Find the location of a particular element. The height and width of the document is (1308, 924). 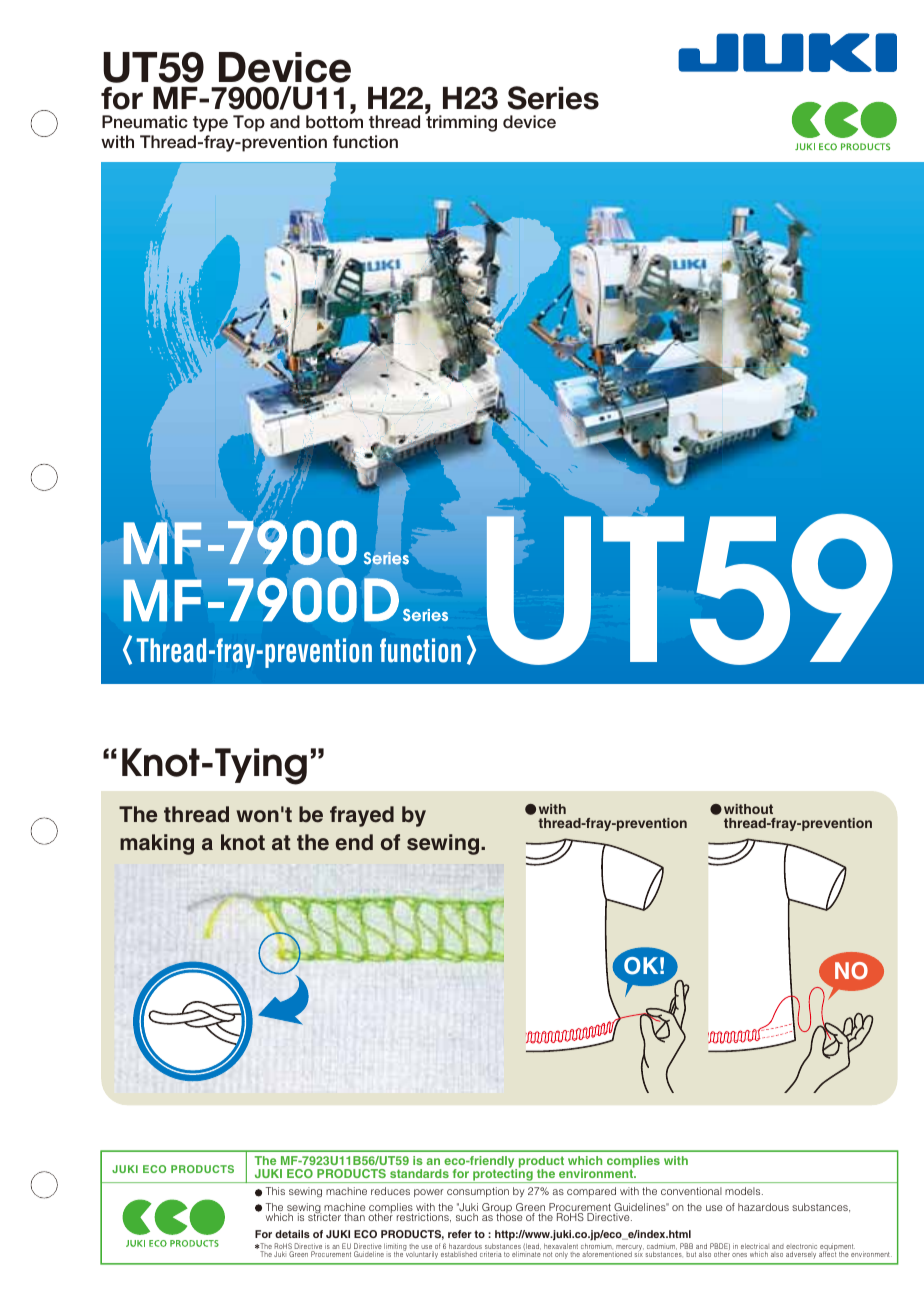

protecting is located at coordinates (503, 1175).
